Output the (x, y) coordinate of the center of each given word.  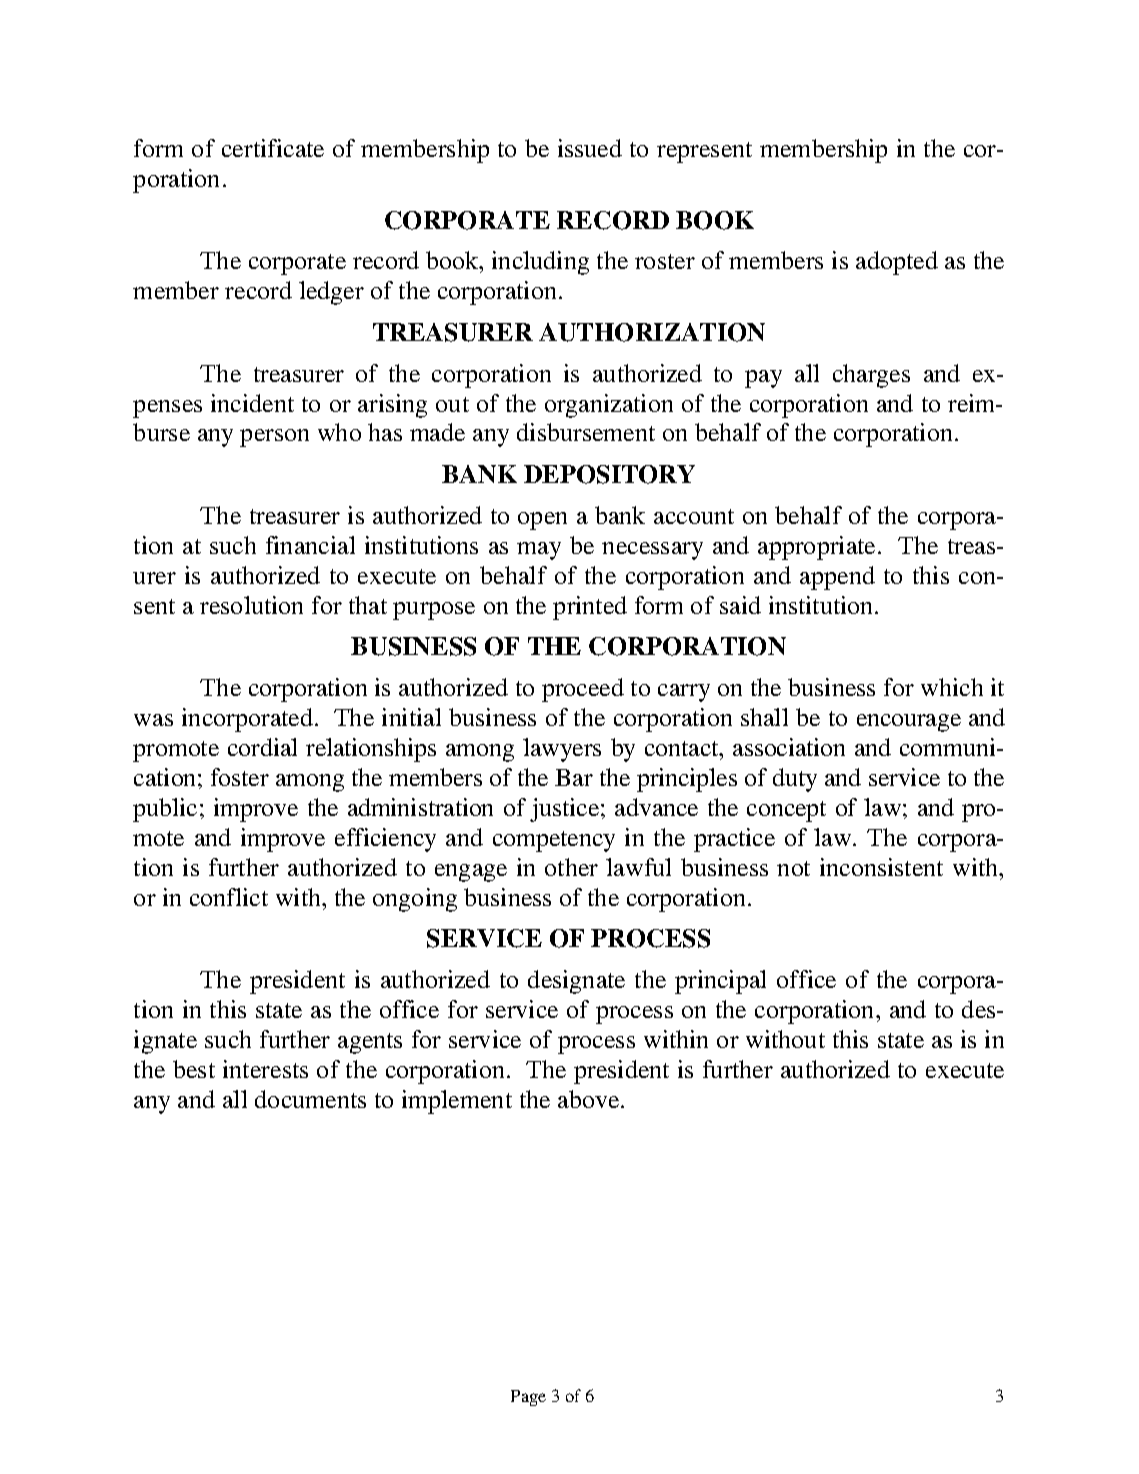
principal (720, 982)
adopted (897, 263)
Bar (574, 777)
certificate (273, 148)
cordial (262, 747)
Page (528, 1398)
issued (590, 148)
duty (795, 780)
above (590, 1099)
